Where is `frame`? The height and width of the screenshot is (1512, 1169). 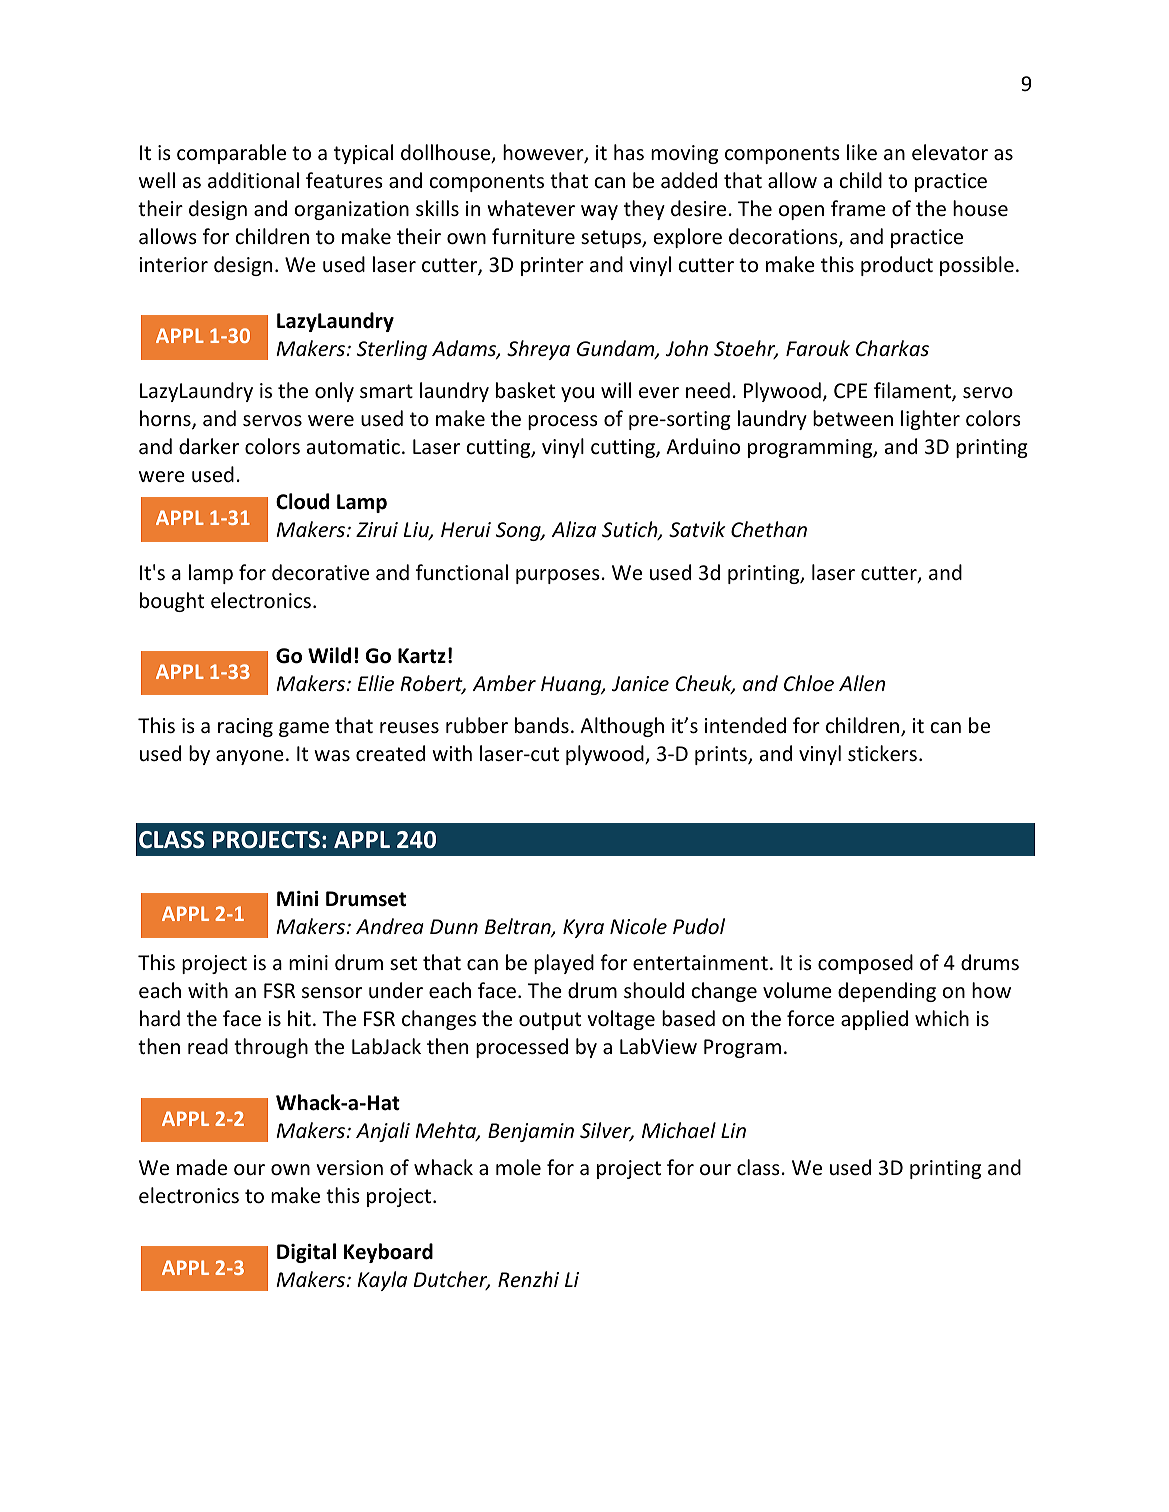 frame is located at coordinates (858, 208).
